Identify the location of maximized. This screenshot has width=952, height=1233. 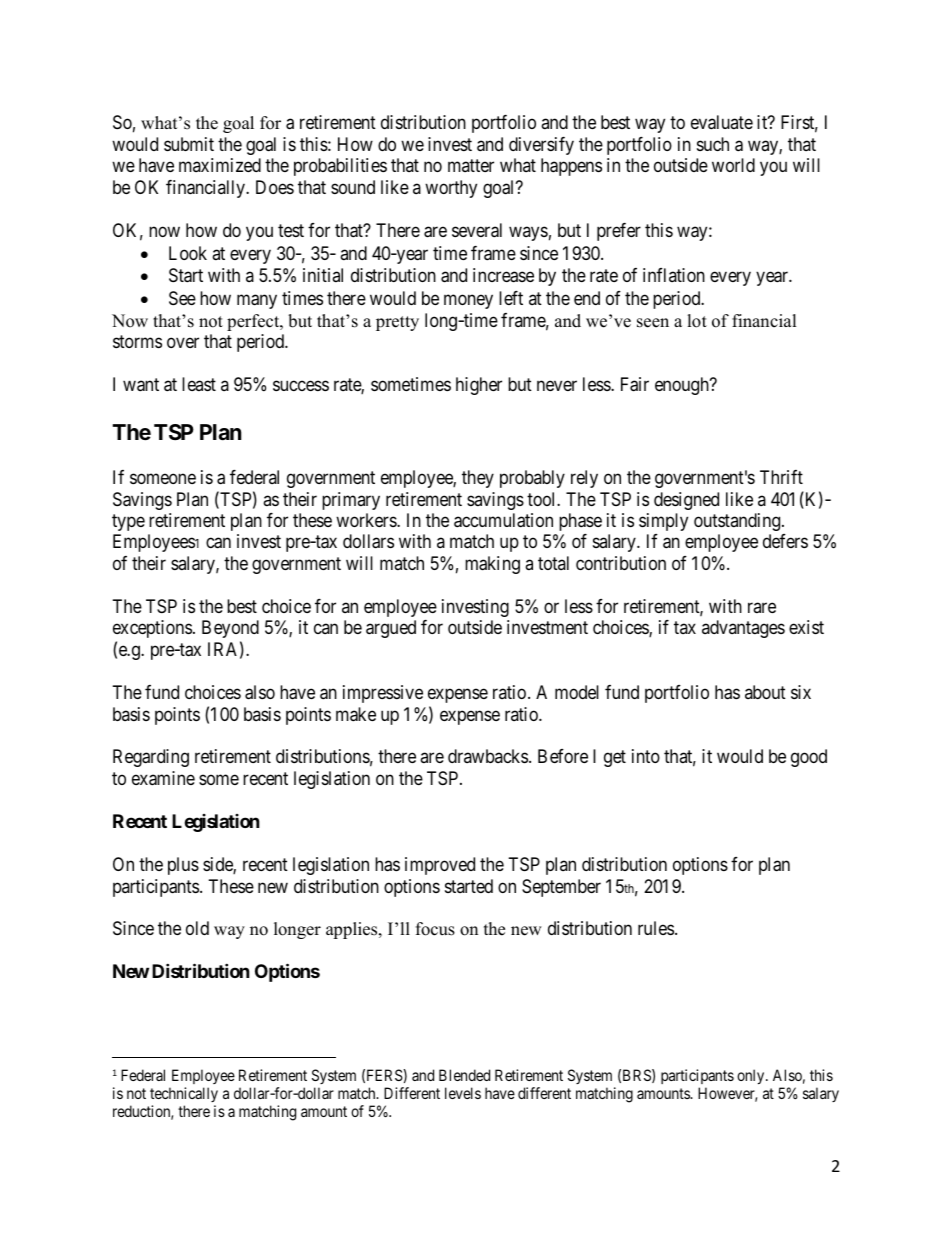
(220, 165).
